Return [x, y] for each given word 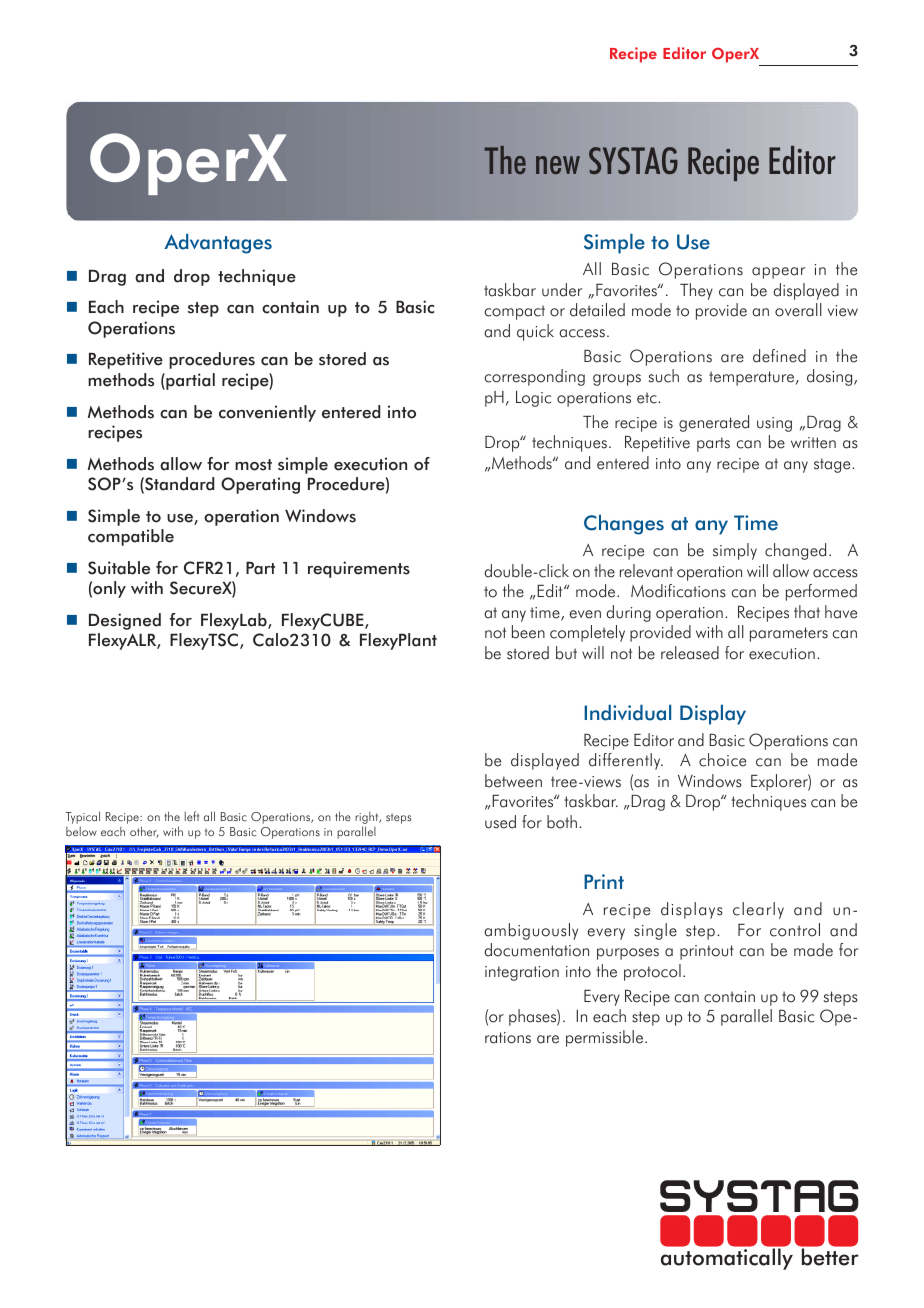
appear [778, 273]
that [807, 612]
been [528, 632]
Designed [125, 621]
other [144, 832]
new [558, 165]
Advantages [218, 243]
